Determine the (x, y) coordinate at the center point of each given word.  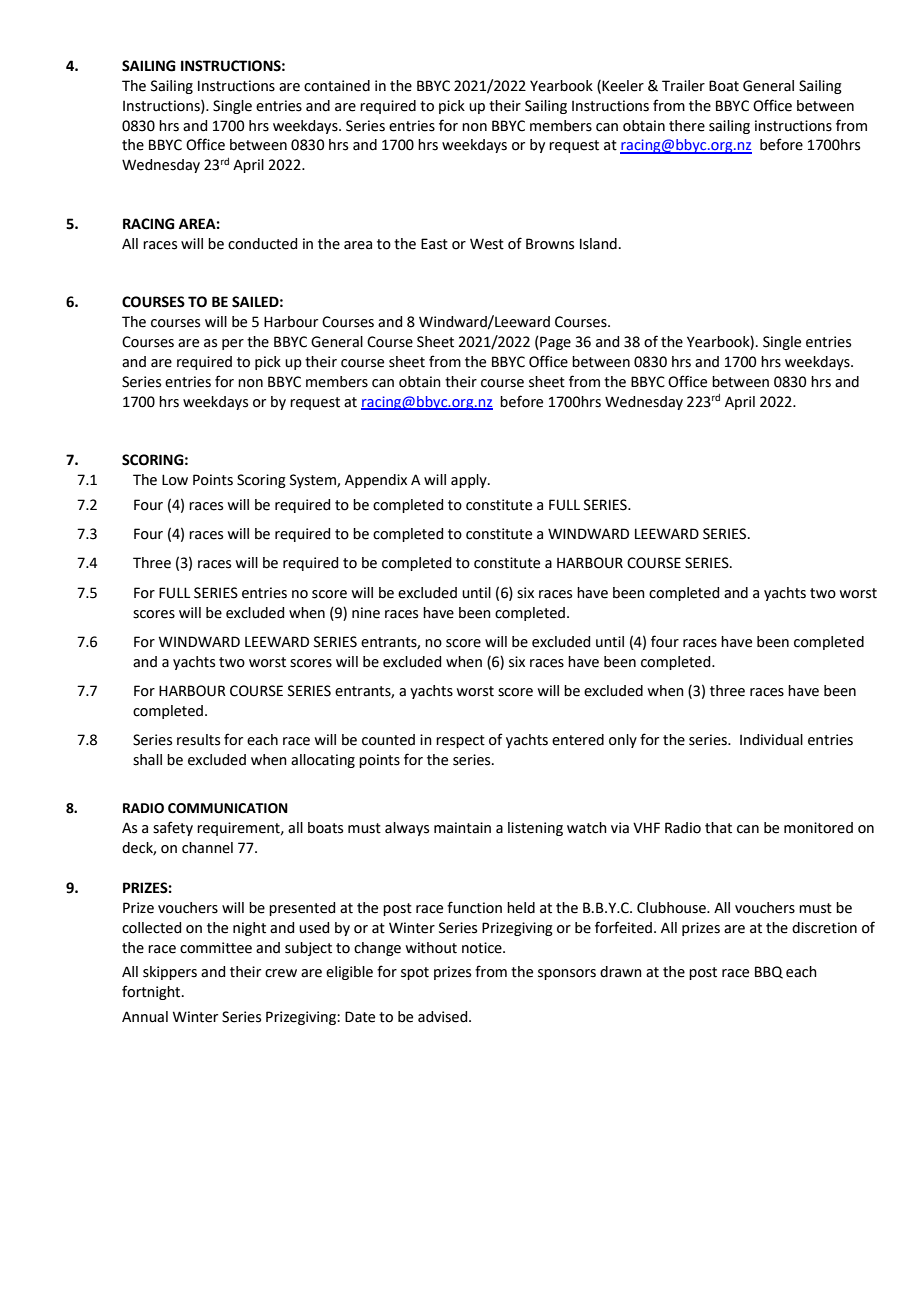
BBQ (769, 972)
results (198, 740)
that (718, 828)
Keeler (622, 86)
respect (460, 741)
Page (554, 343)
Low (175, 480)
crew (281, 973)
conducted (262, 244)
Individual (771, 740)
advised (444, 1017)
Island (598, 244)
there (687, 126)
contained (337, 86)
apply (470, 481)
